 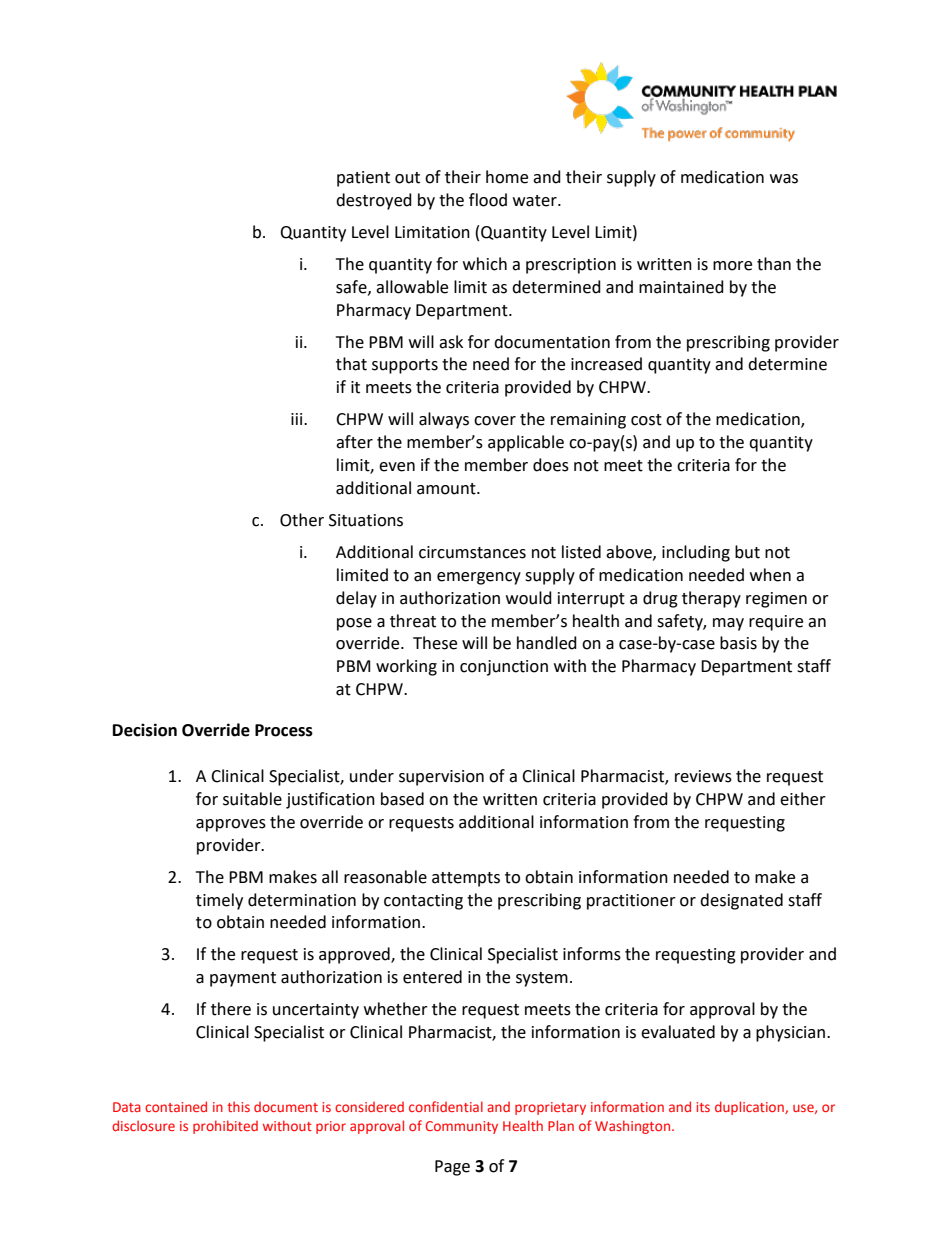 What do you see at coordinates (488, 200) in the image?
I see `flood` at bounding box center [488, 200].
